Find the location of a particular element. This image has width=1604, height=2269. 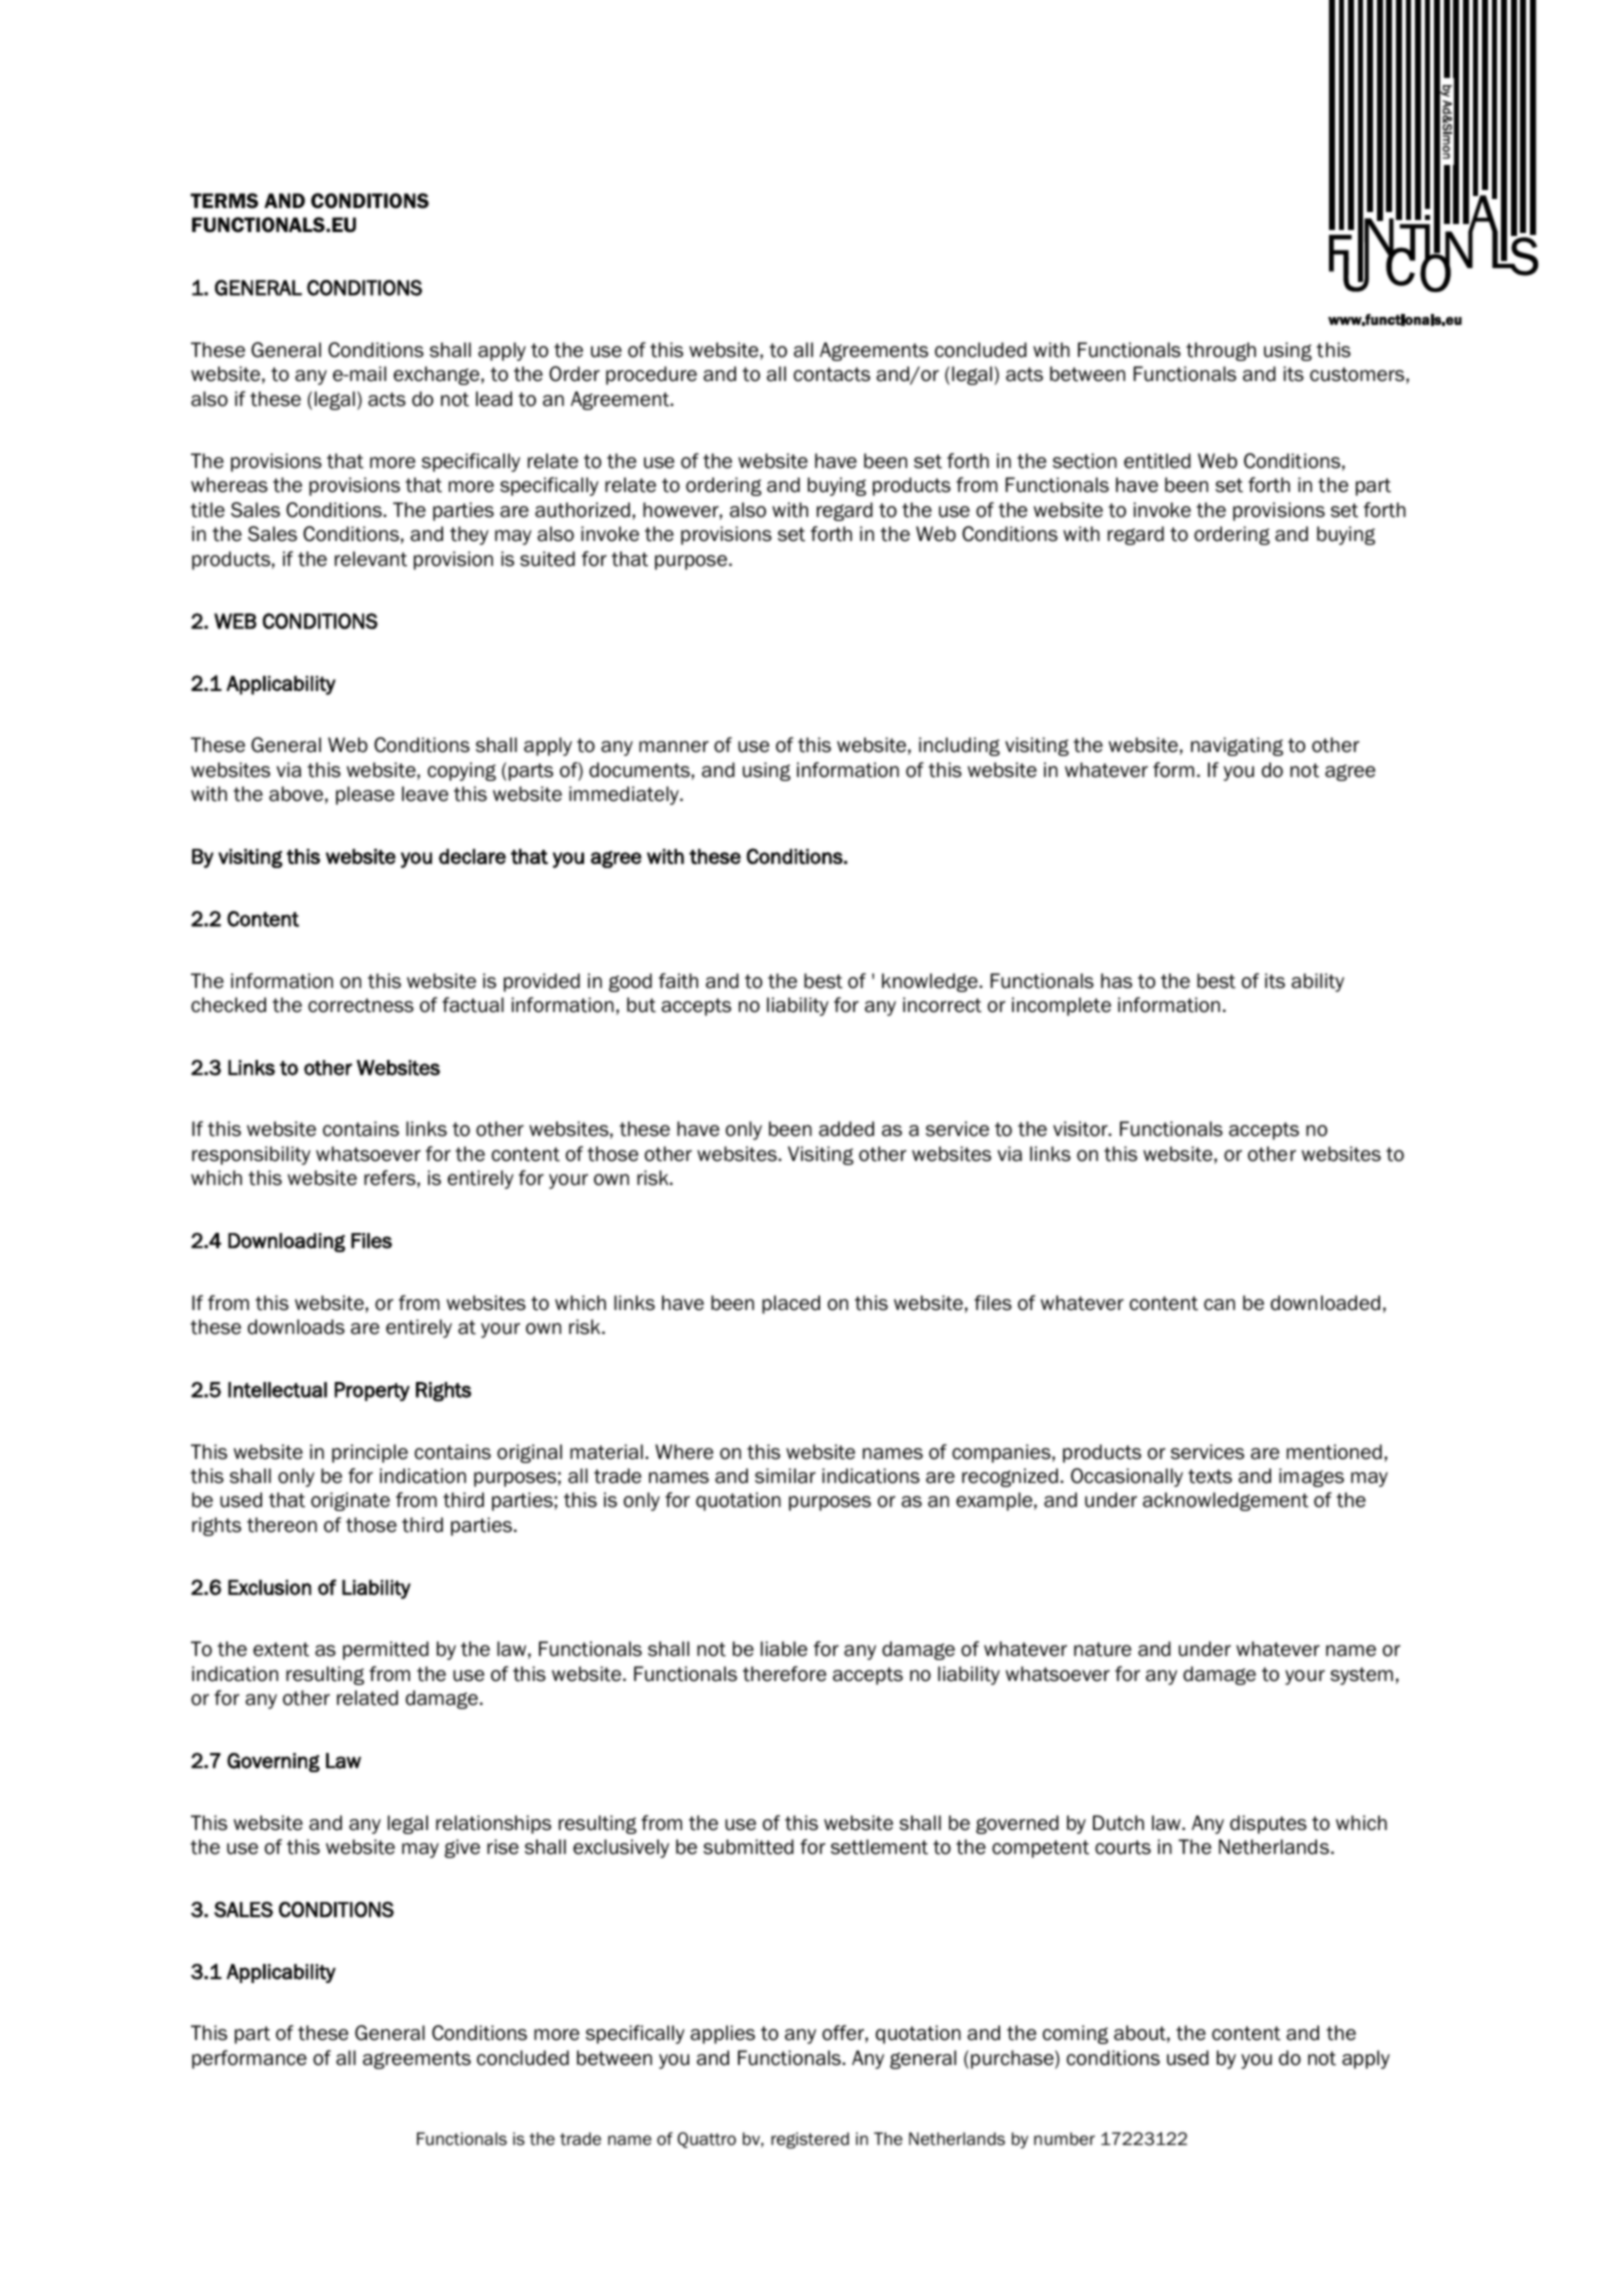

TERMS is located at coordinates (224, 201).
